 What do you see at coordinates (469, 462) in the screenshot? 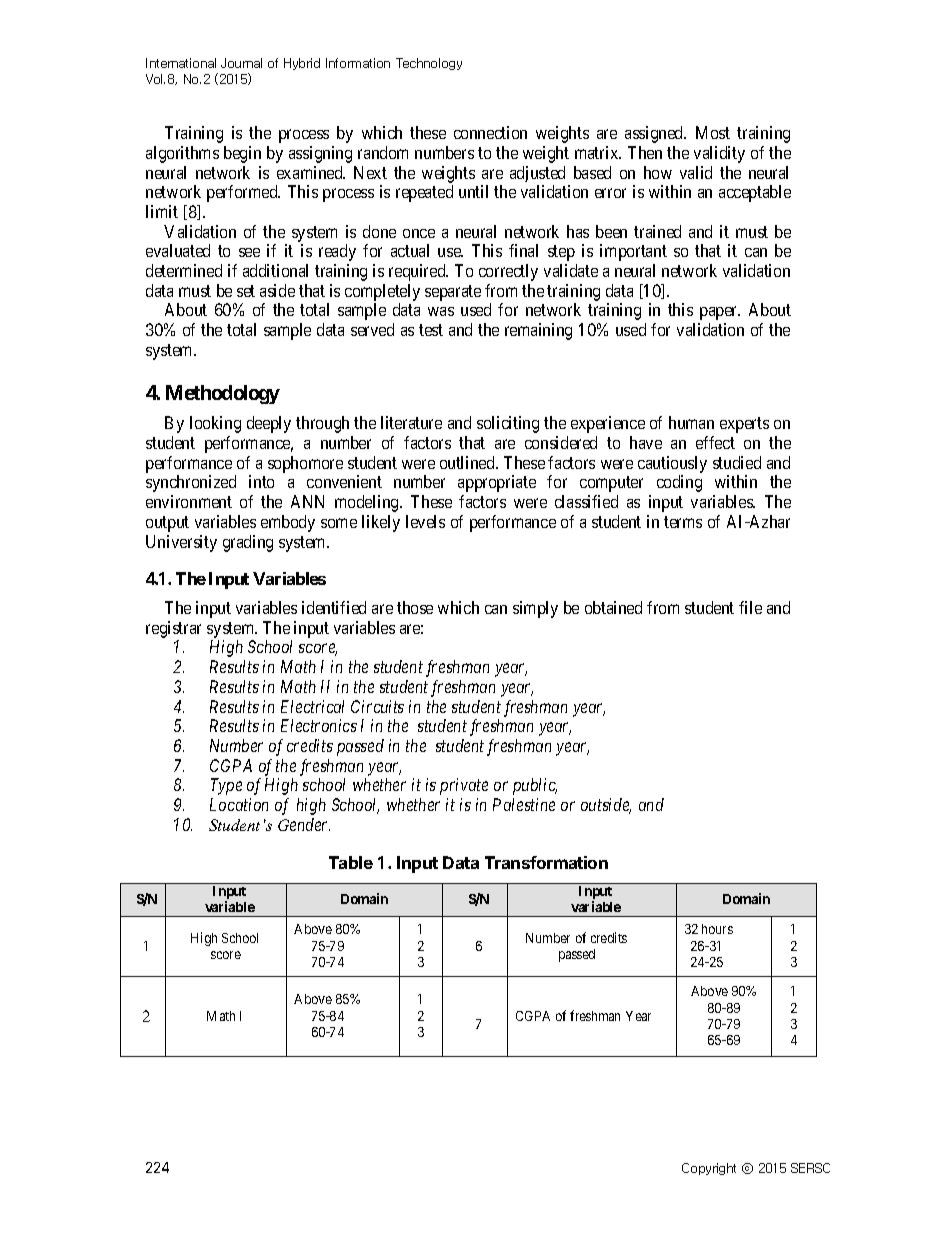
I see `outlined` at bounding box center [469, 462].
